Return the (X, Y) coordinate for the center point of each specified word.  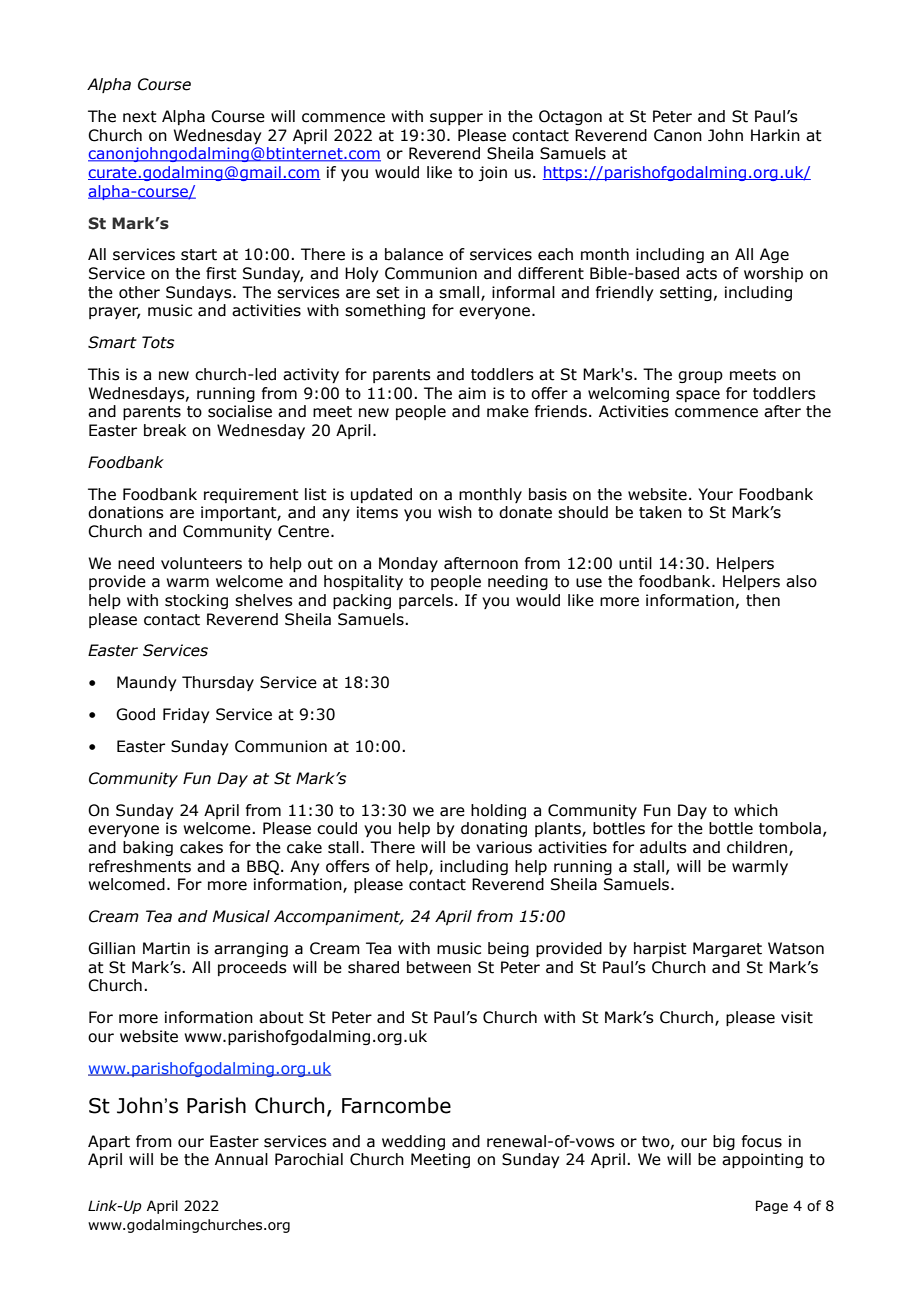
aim (472, 393)
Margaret (727, 949)
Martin (166, 948)
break (165, 430)
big (724, 1142)
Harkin (775, 135)
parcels (426, 601)
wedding (413, 1142)
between (439, 967)
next (140, 117)
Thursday (218, 683)
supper (456, 119)
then (763, 600)
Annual (241, 1159)
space (698, 396)
